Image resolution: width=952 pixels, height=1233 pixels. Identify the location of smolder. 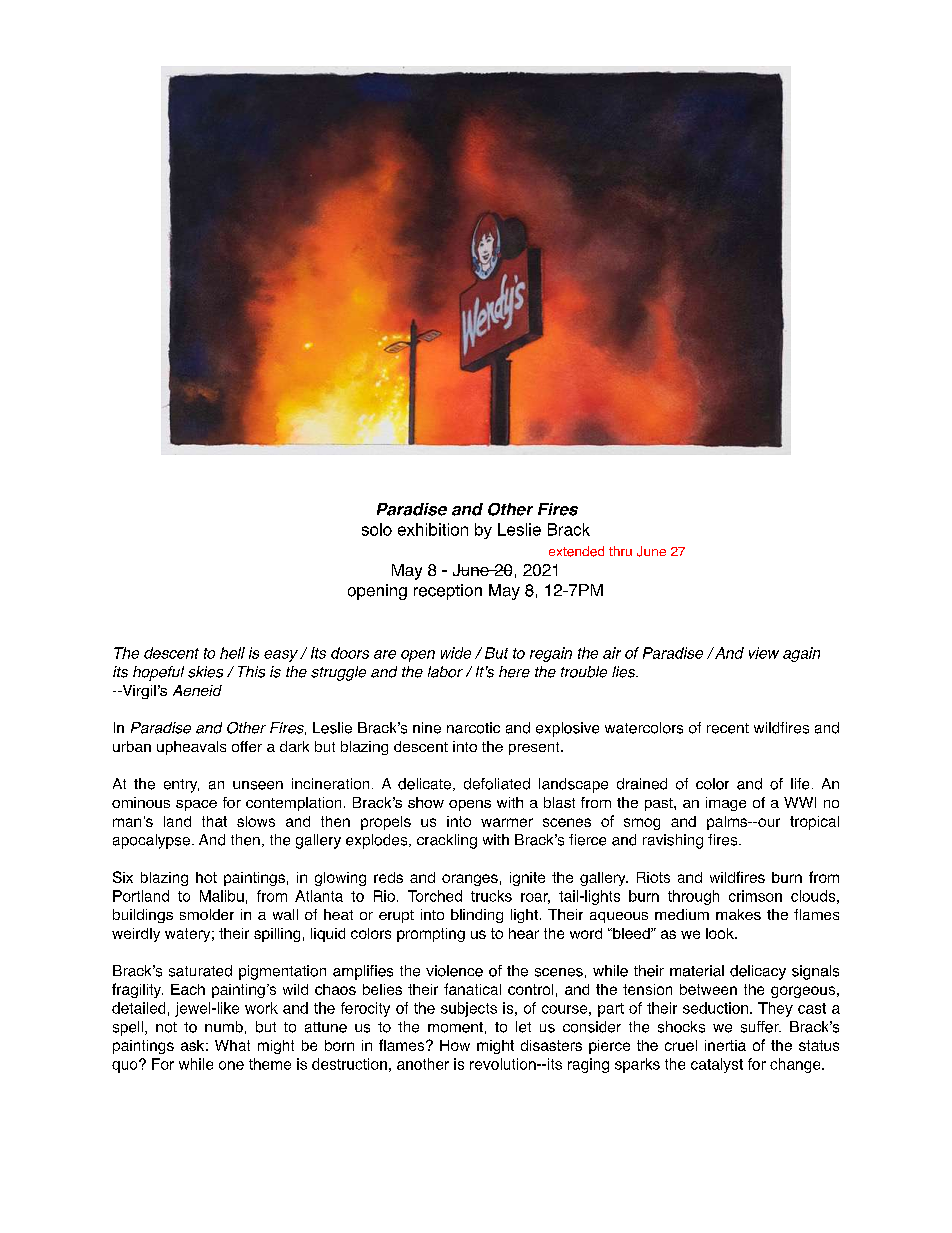
(207, 914).
